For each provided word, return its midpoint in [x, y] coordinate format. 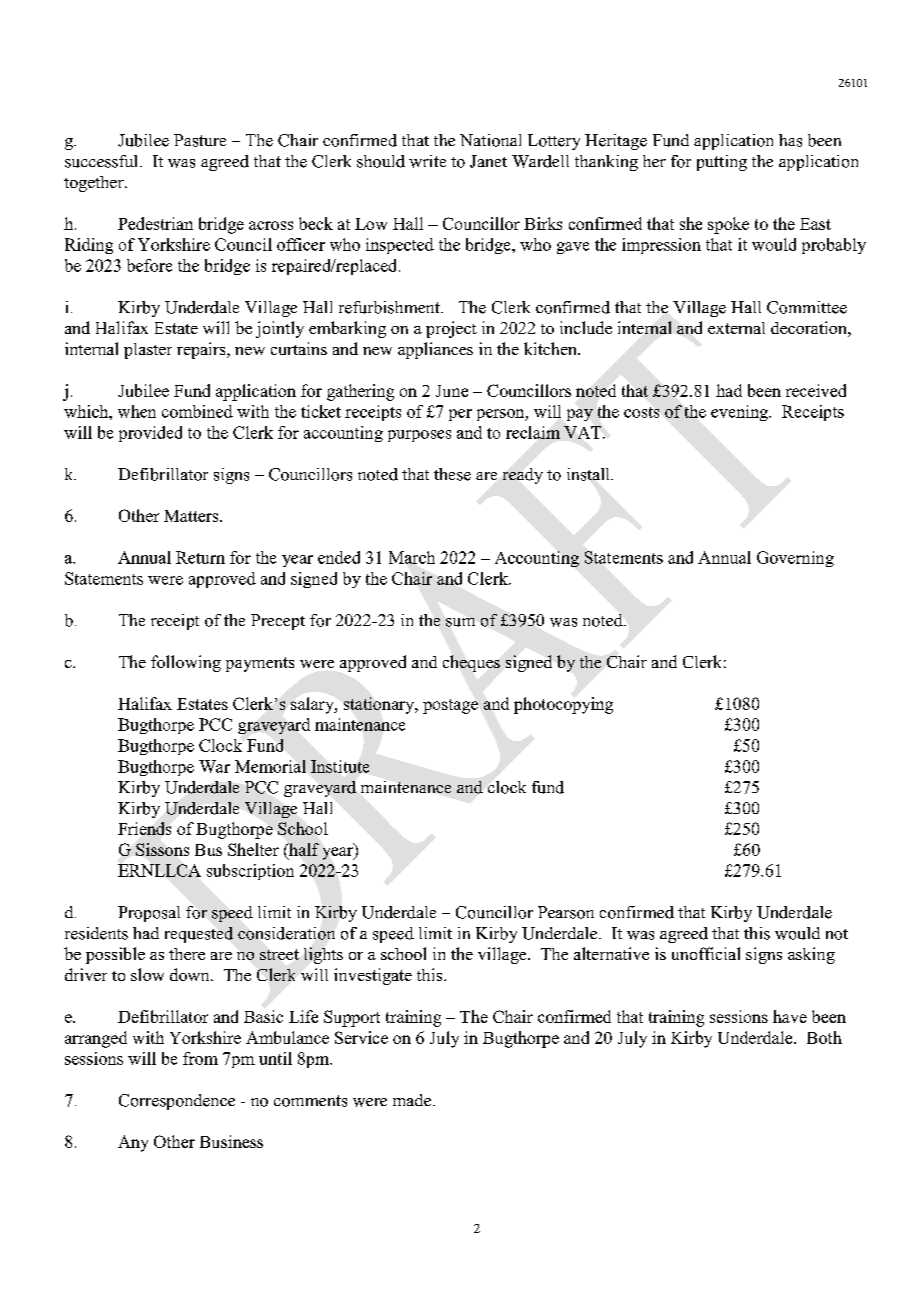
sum [460, 622]
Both [824, 1037]
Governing [795, 559]
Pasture [200, 140]
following [186, 663]
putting [722, 163]
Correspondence [177, 1102]
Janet [488, 161]
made [412, 1100]
